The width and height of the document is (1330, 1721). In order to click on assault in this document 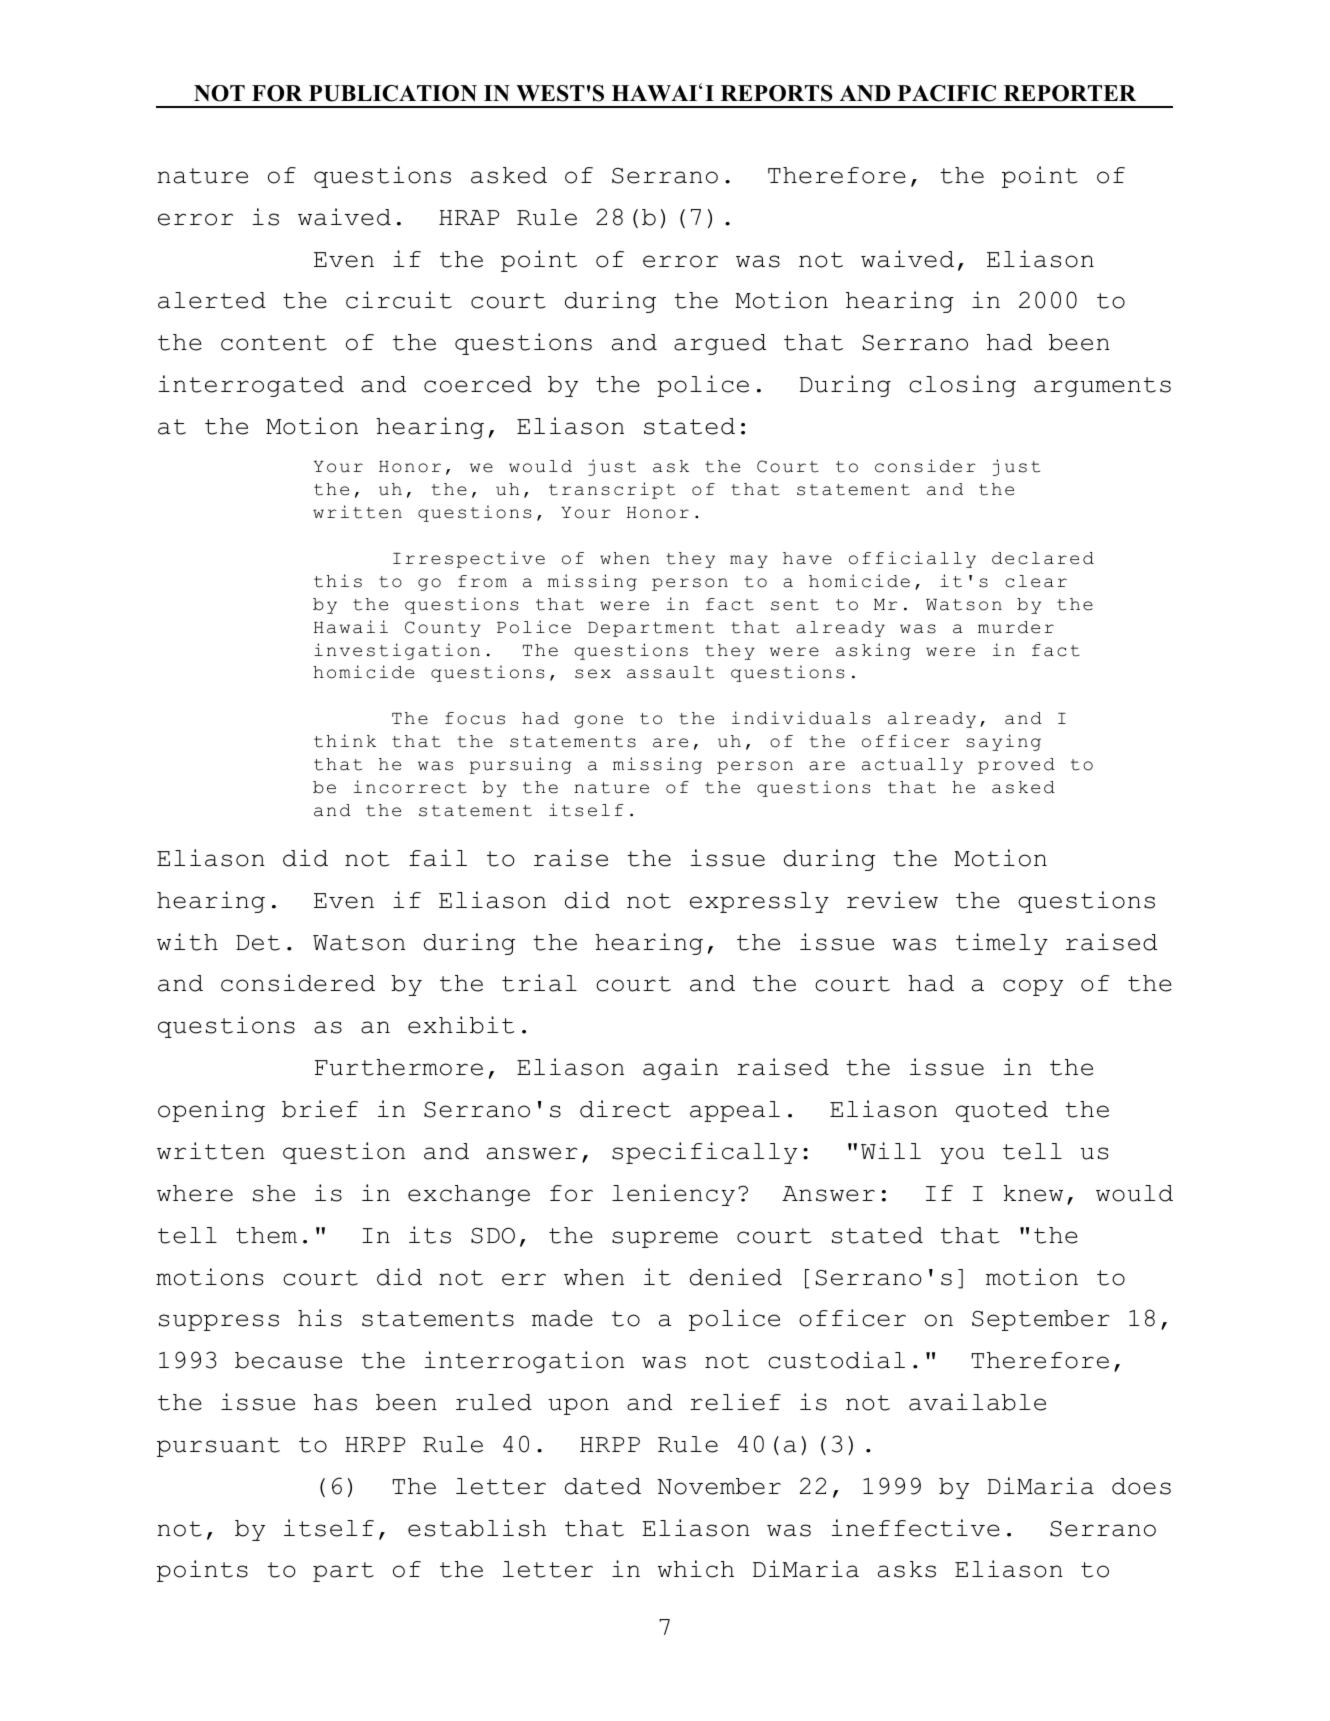, I will do `click(670, 672)`.
